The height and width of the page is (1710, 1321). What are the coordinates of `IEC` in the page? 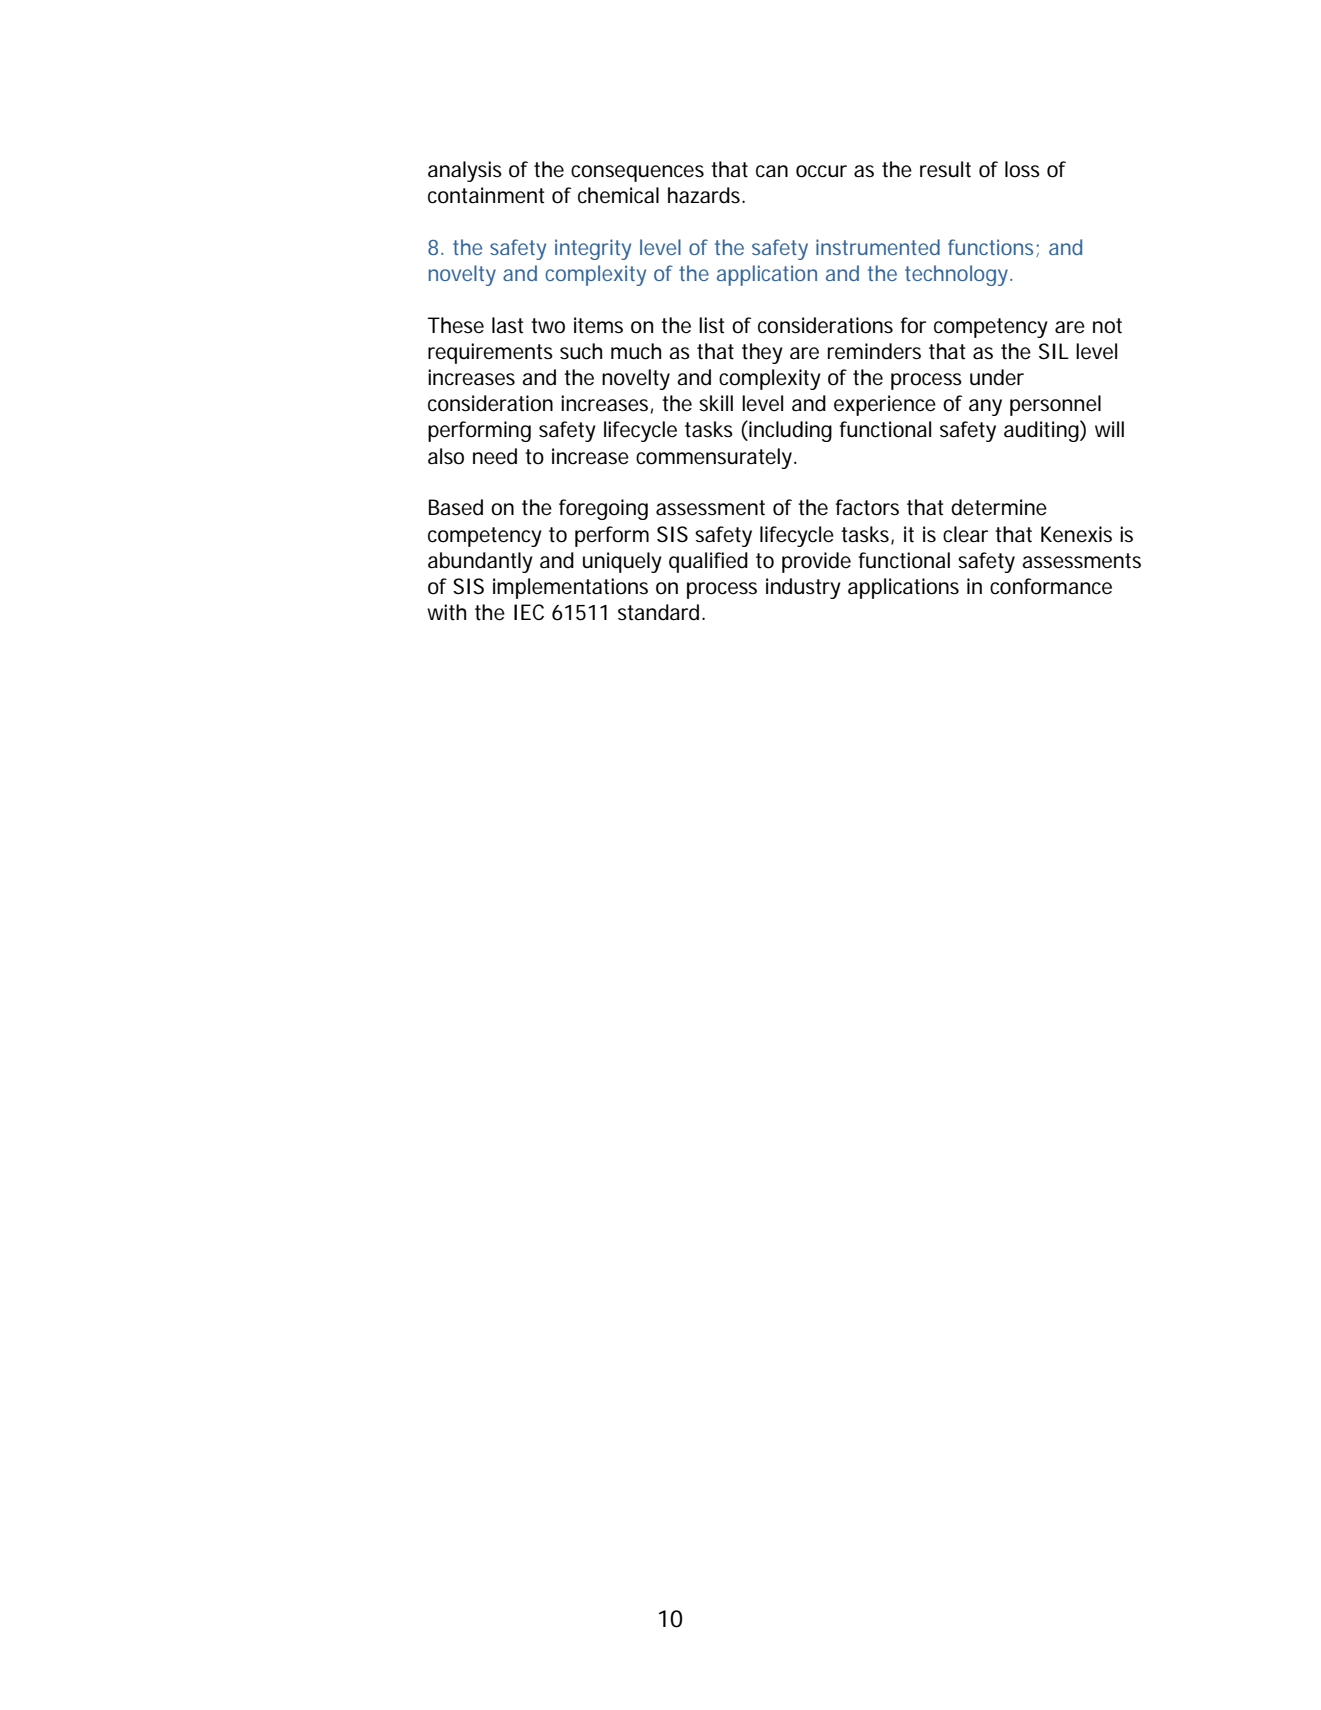 It's located at (529, 612).
